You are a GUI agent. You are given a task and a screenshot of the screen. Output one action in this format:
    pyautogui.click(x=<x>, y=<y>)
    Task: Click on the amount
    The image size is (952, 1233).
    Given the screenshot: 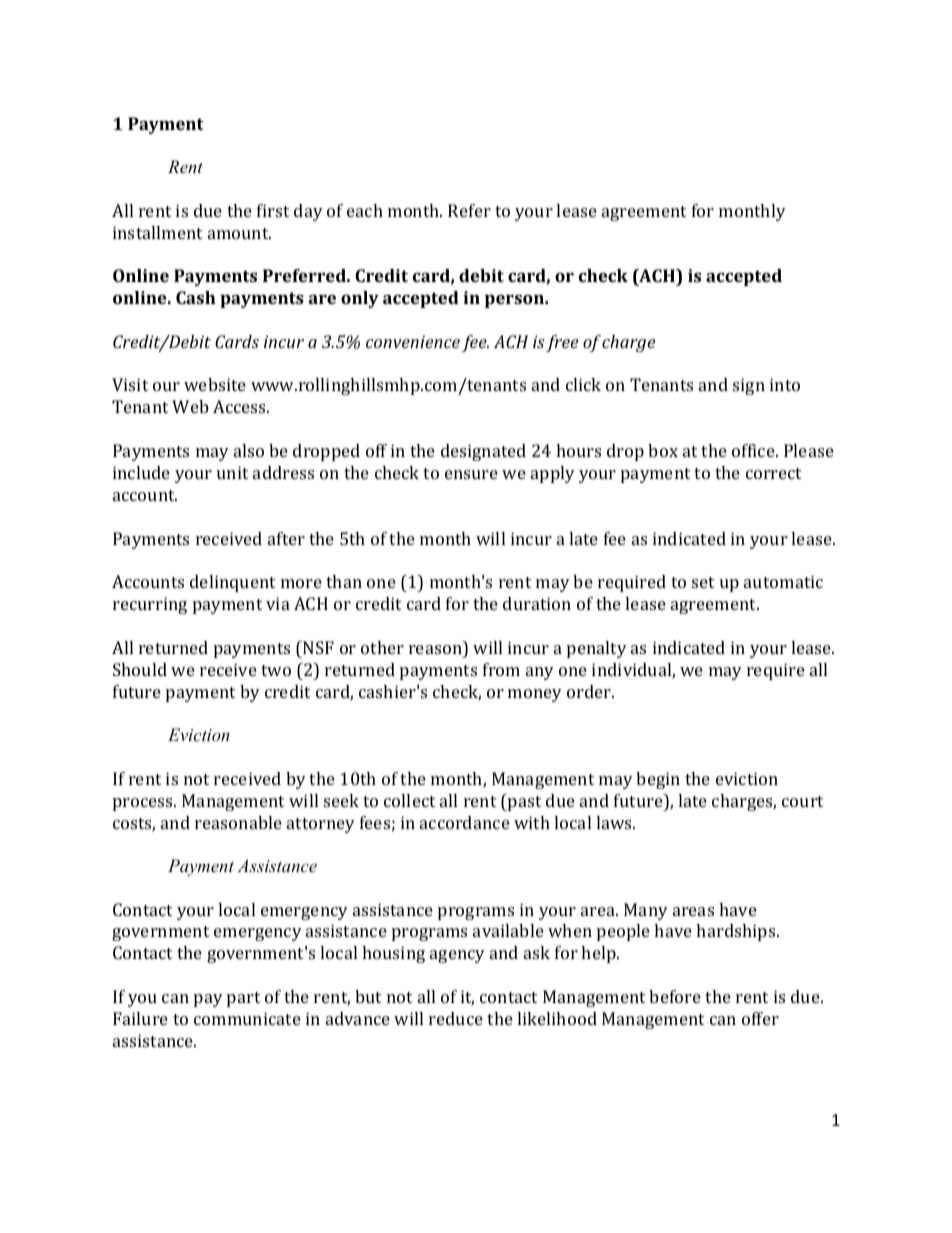 What is the action you would take?
    pyautogui.click(x=239, y=233)
